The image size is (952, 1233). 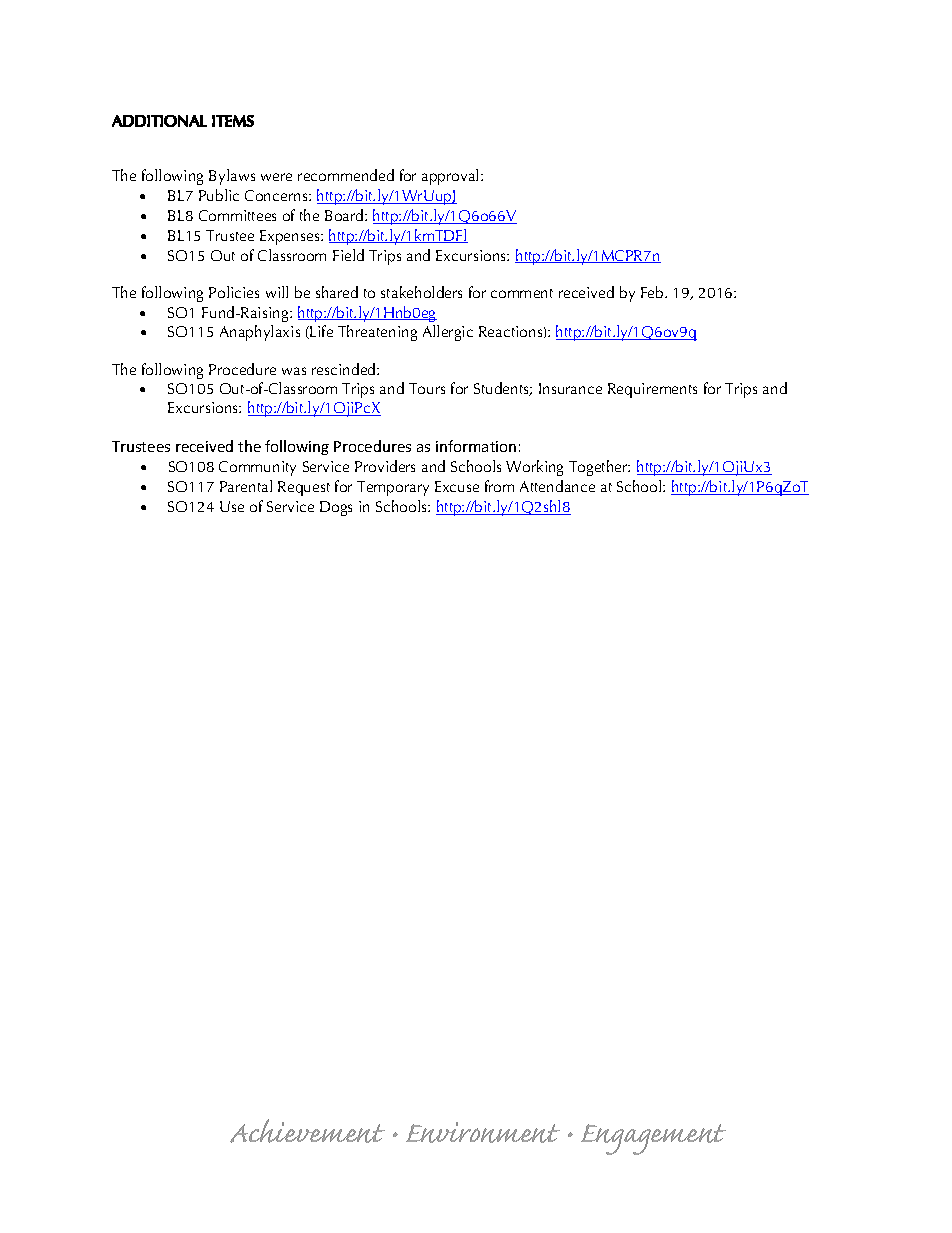 I want to click on Attendance, so click(x=557, y=486).
